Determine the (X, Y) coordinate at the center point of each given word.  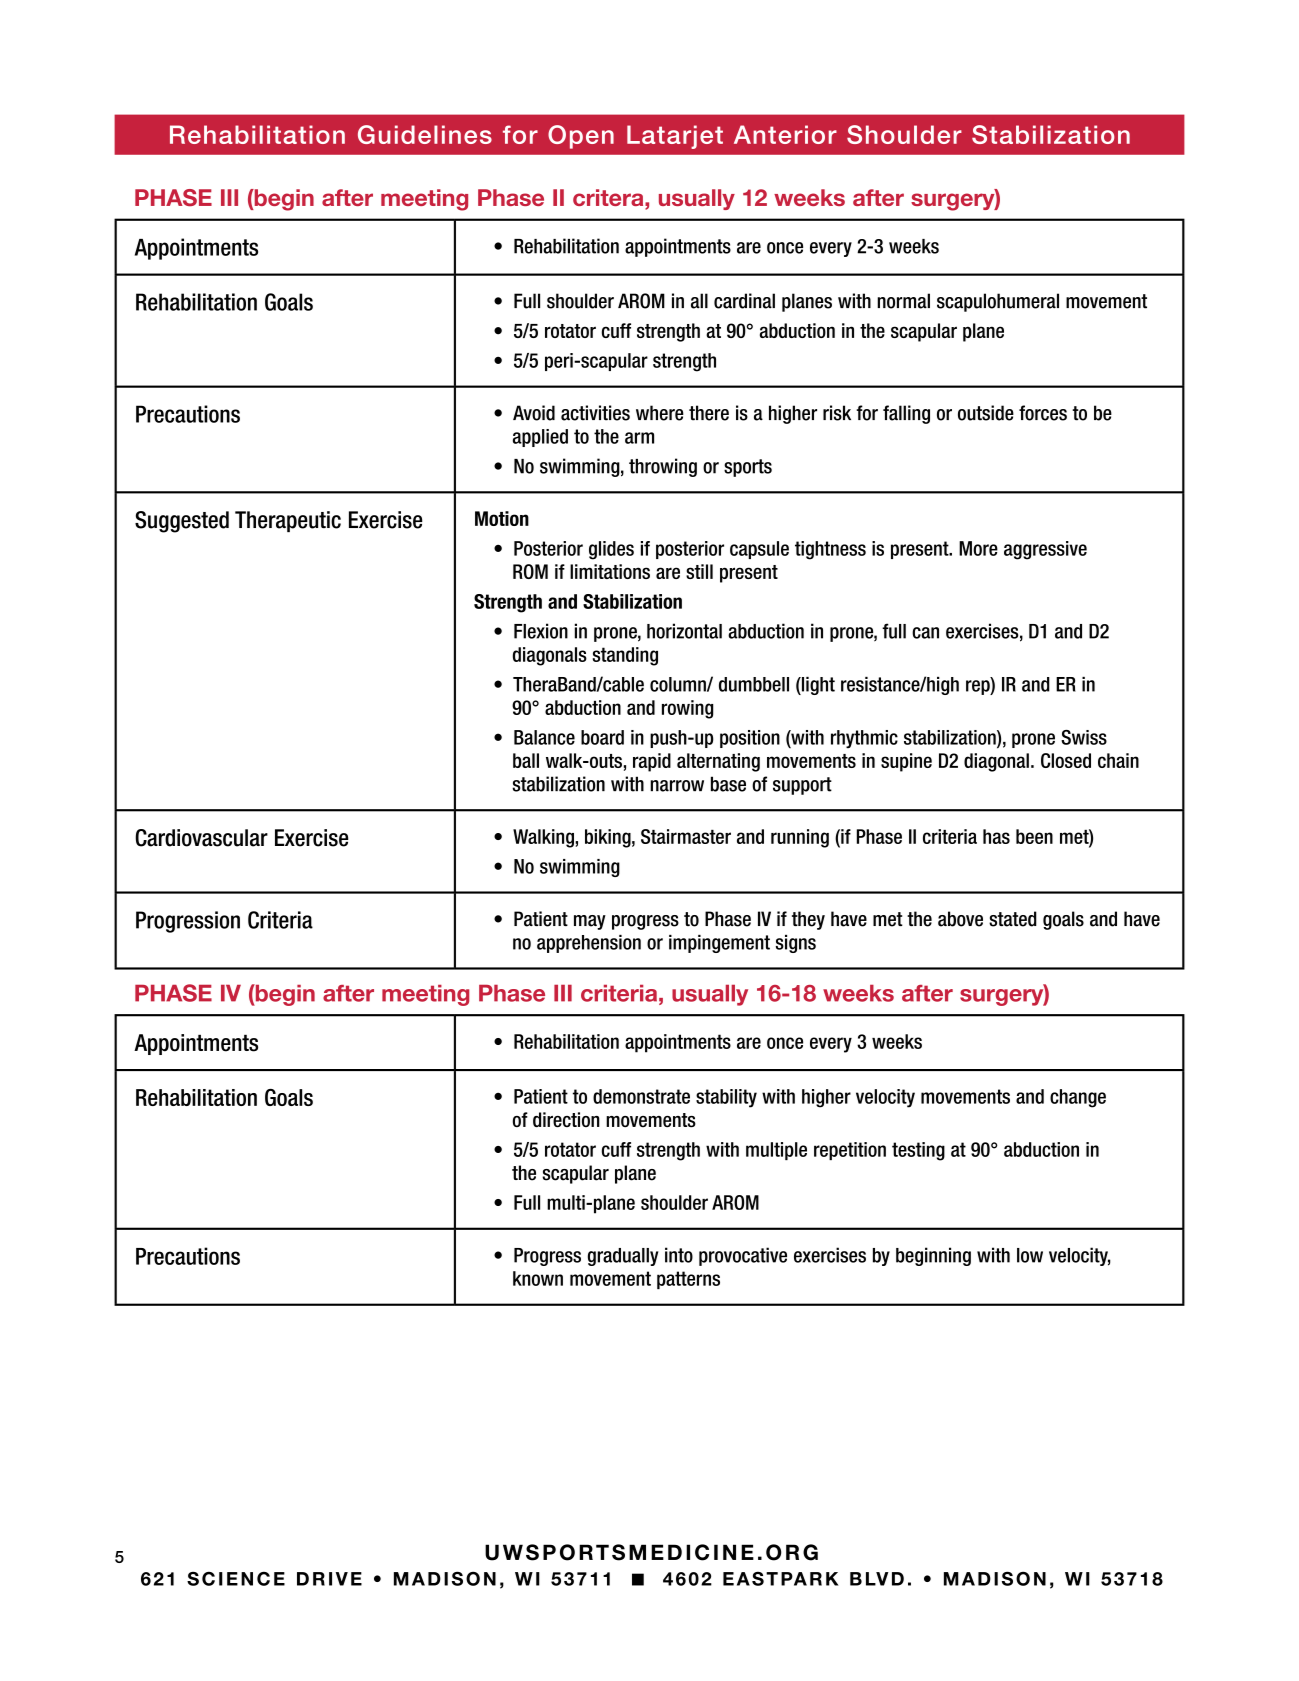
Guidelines (425, 134)
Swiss (1084, 737)
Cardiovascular (201, 838)
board (602, 737)
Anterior (785, 134)
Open (581, 137)
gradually (623, 1257)
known (538, 1278)
